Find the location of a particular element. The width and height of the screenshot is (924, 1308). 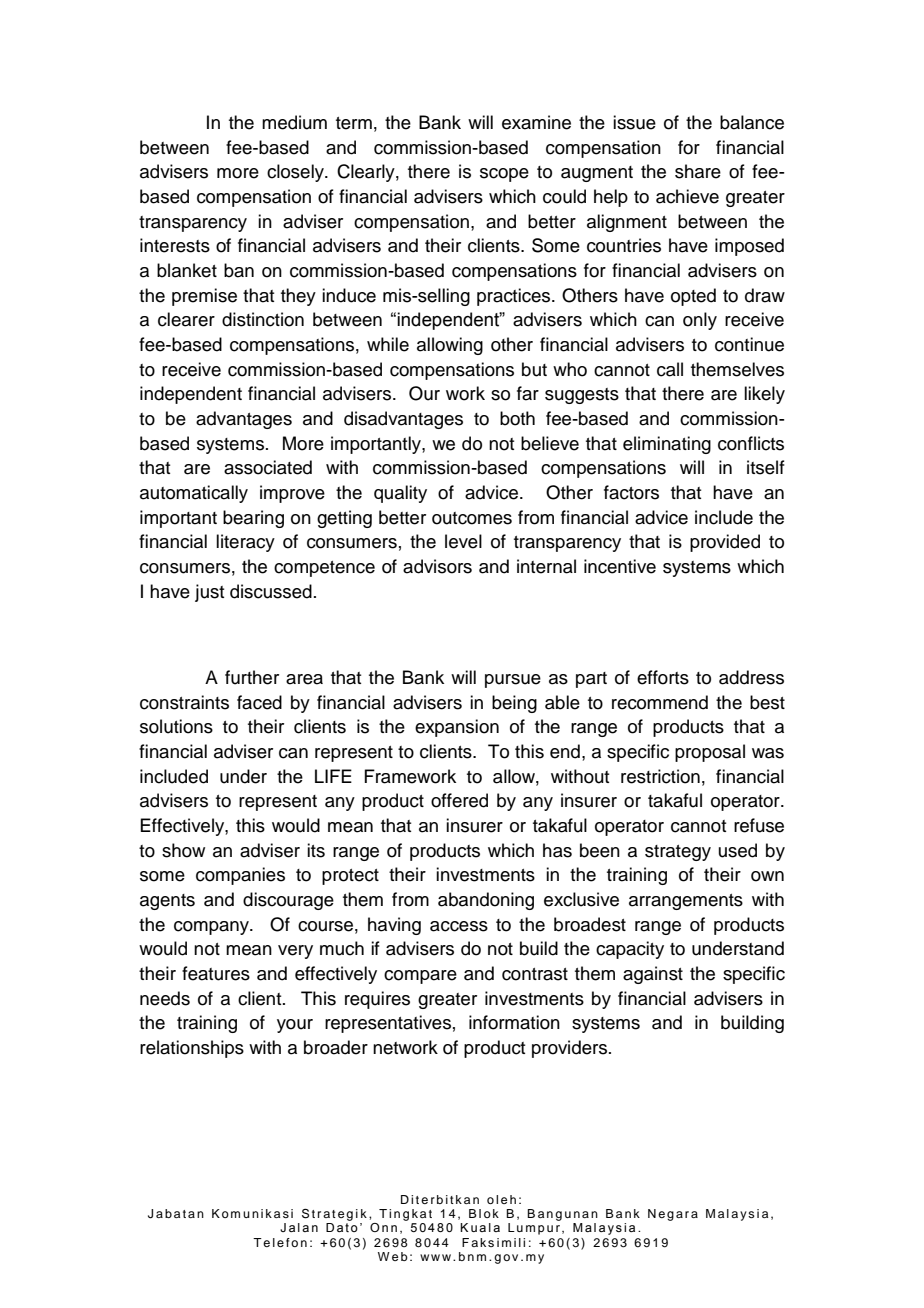

share is located at coordinates (698, 171).
